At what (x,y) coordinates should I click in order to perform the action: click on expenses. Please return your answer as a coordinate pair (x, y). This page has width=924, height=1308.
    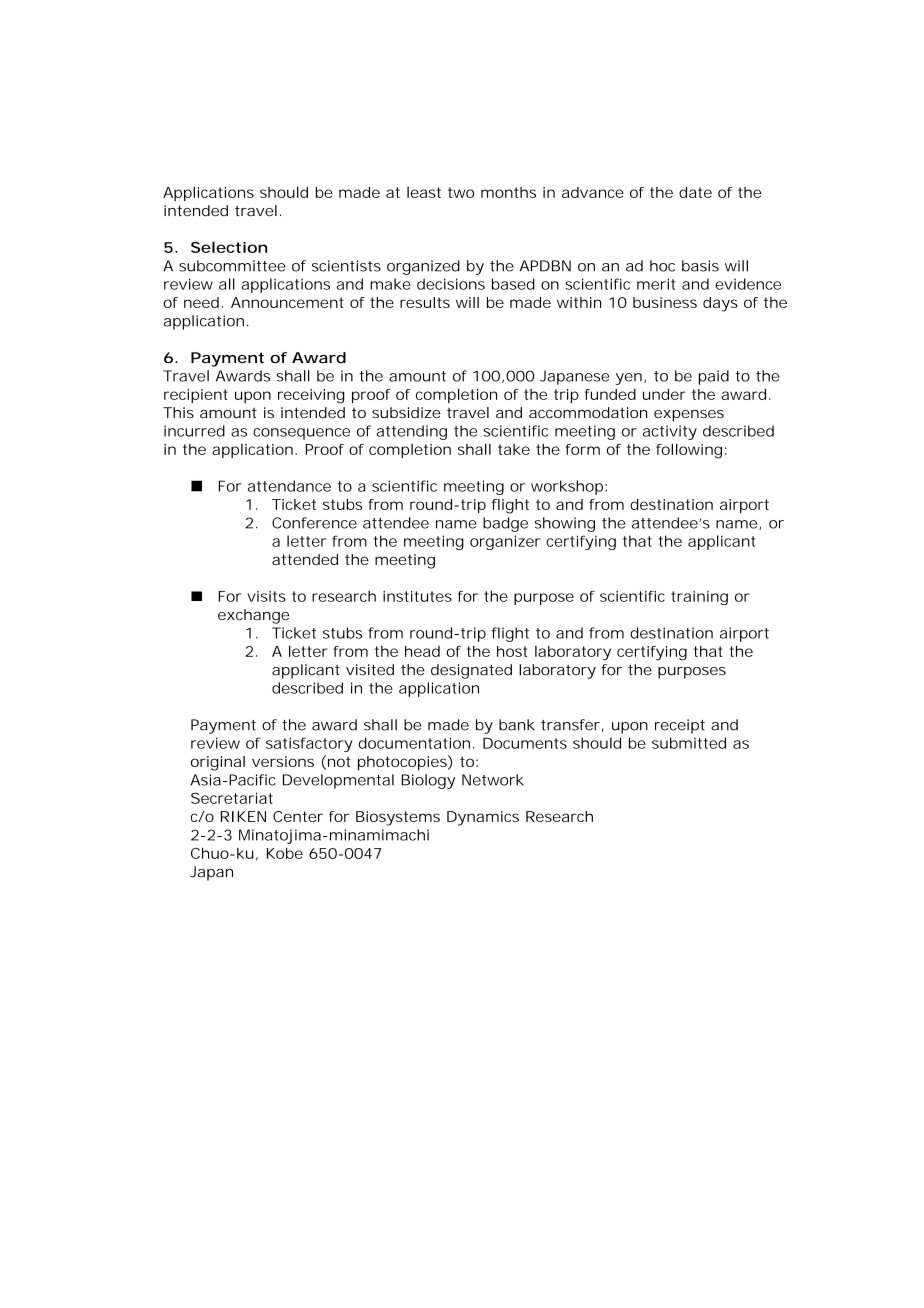
    Looking at the image, I should click on (689, 416).
